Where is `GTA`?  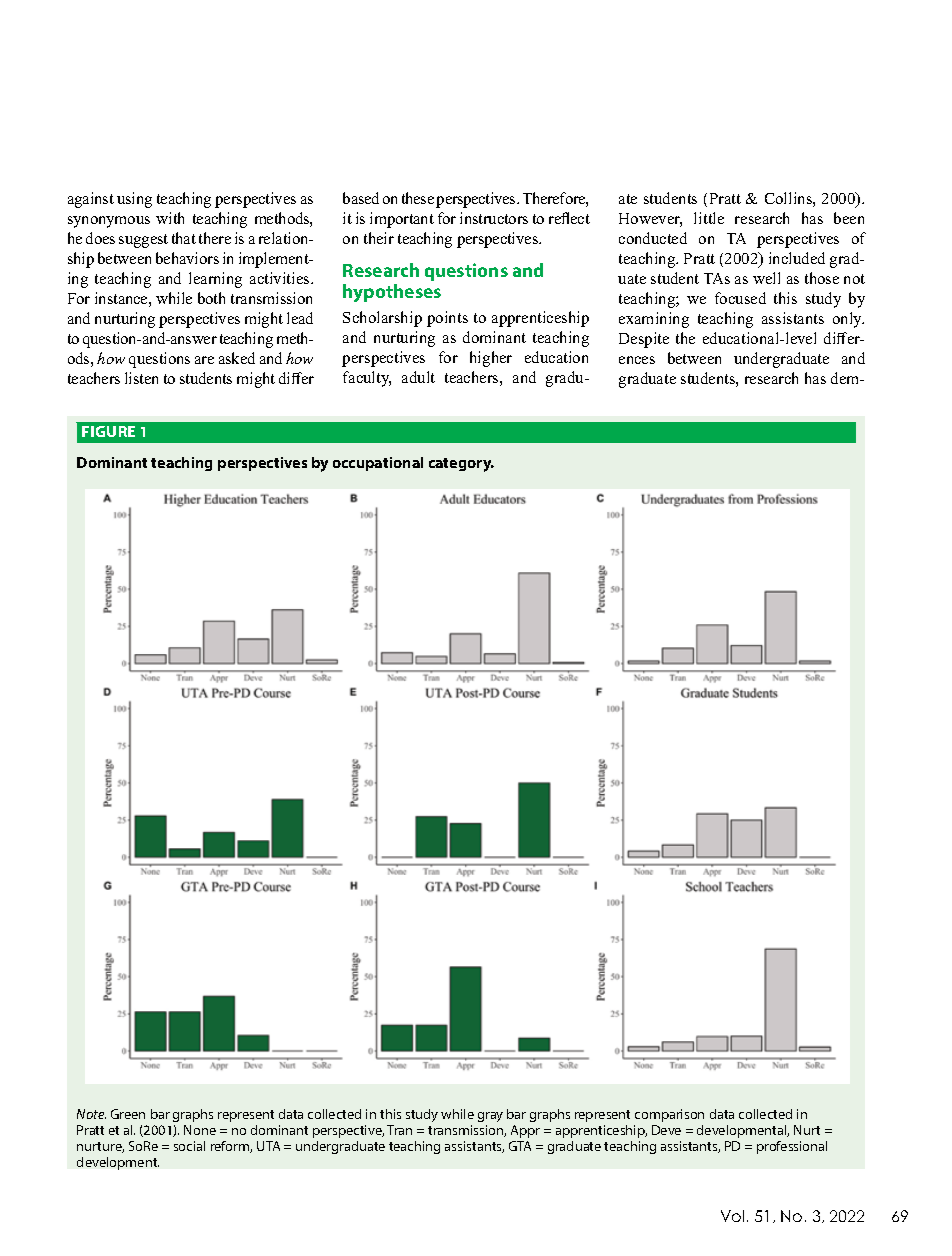 GTA is located at coordinates (520, 1146).
